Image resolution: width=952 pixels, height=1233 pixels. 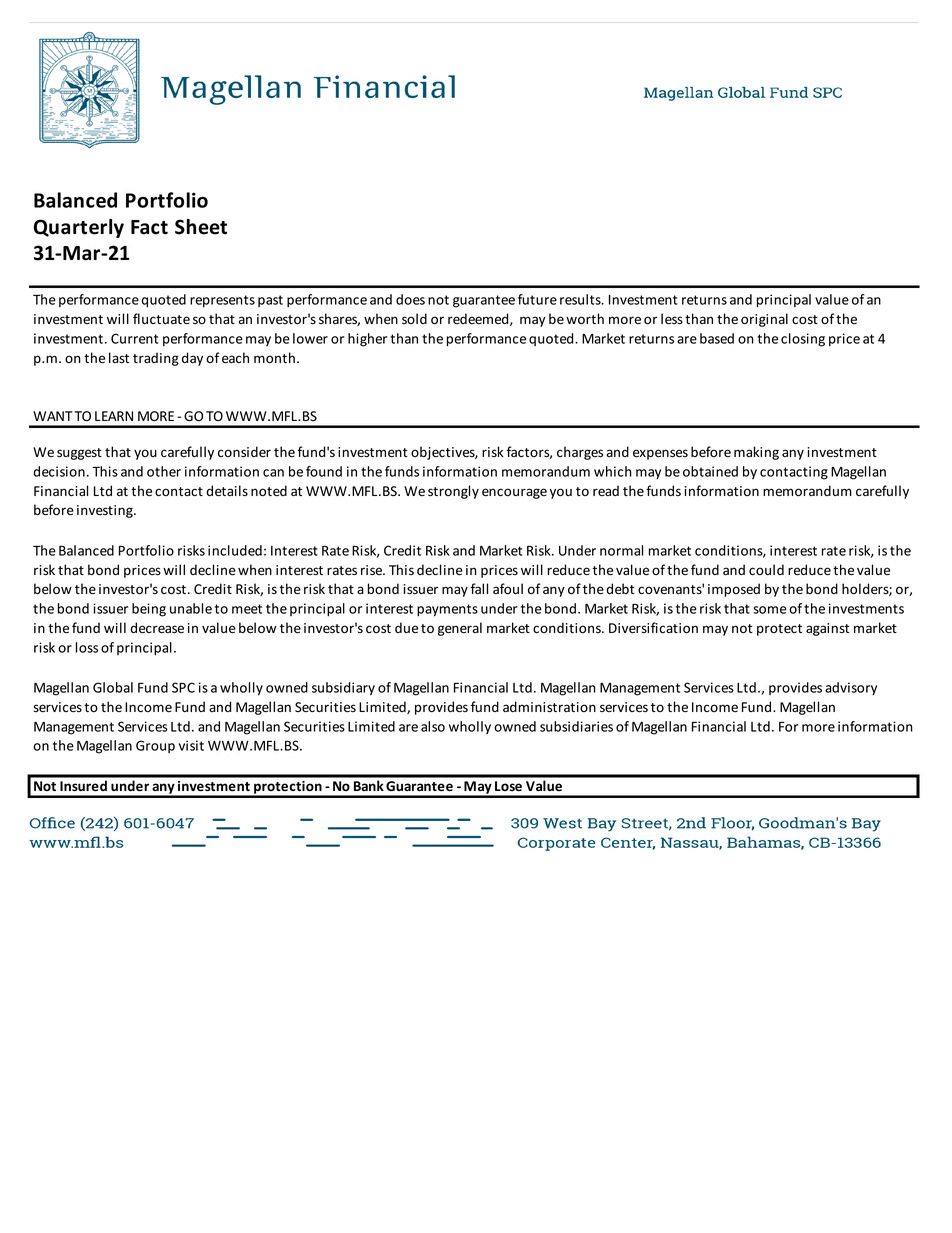 What do you see at coordinates (764, 320) in the screenshot?
I see `original` at bounding box center [764, 320].
